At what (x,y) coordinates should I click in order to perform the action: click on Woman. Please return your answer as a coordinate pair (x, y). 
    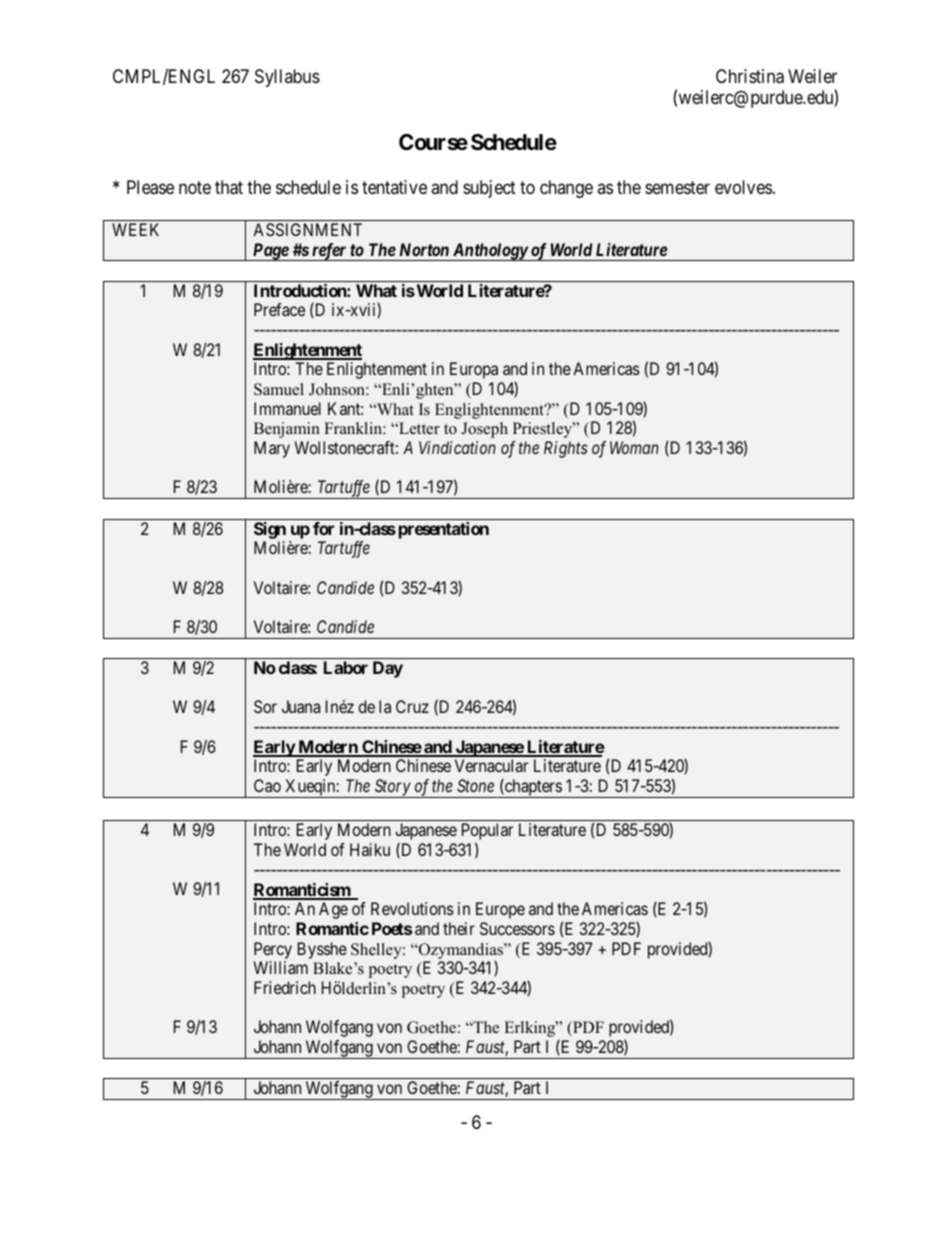
    Looking at the image, I should click on (634, 447).
